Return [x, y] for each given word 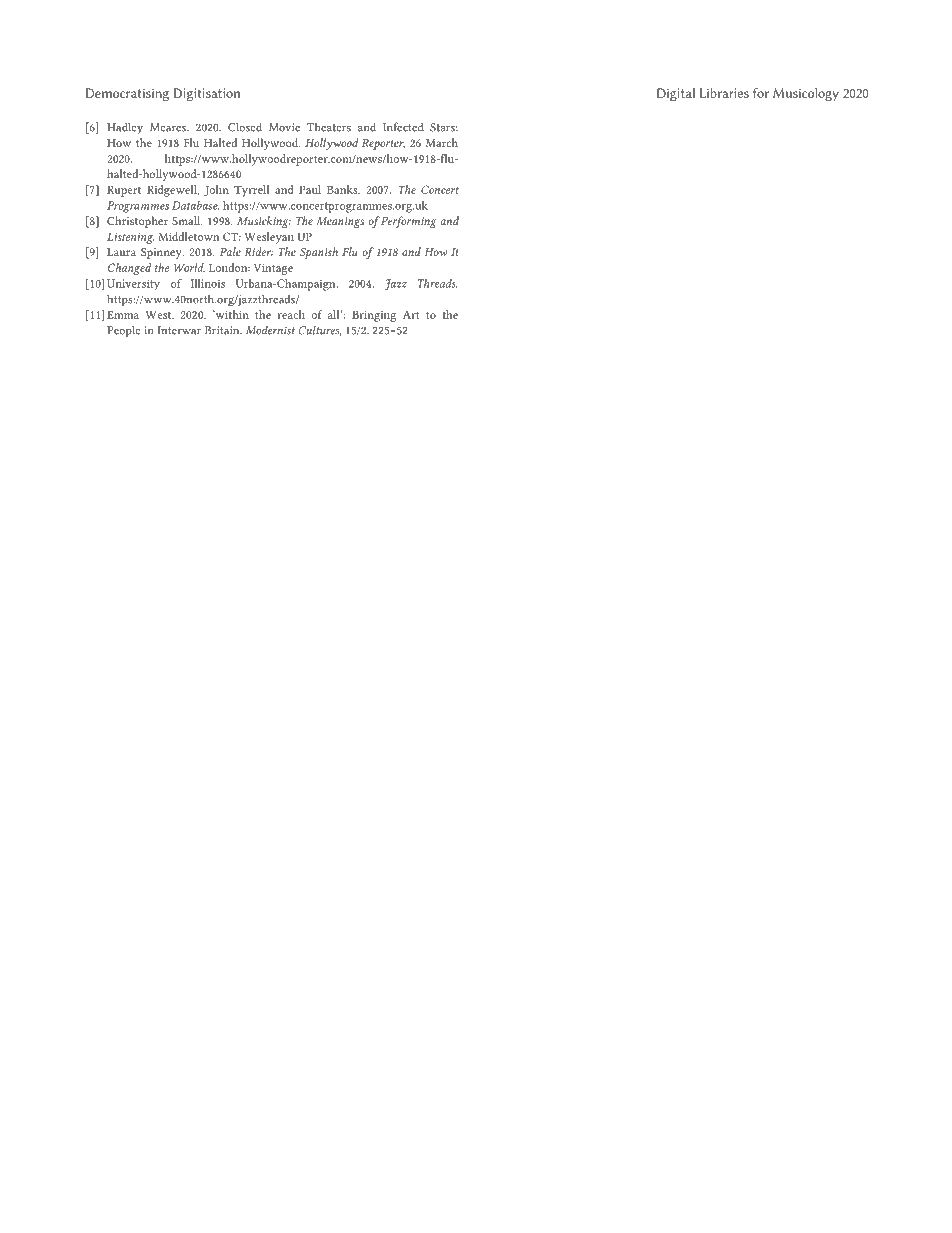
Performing [407, 222]
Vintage [273, 269]
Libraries [724, 93]
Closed [245, 127]
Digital [676, 94]
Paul [310, 189]
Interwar [179, 330]
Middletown [189, 236]
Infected [403, 127]
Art [411, 315]
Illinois [208, 283]
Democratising [127, 94]
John [216, 190]
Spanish [319, 253]
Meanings [340, 222]
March [442, 142]
